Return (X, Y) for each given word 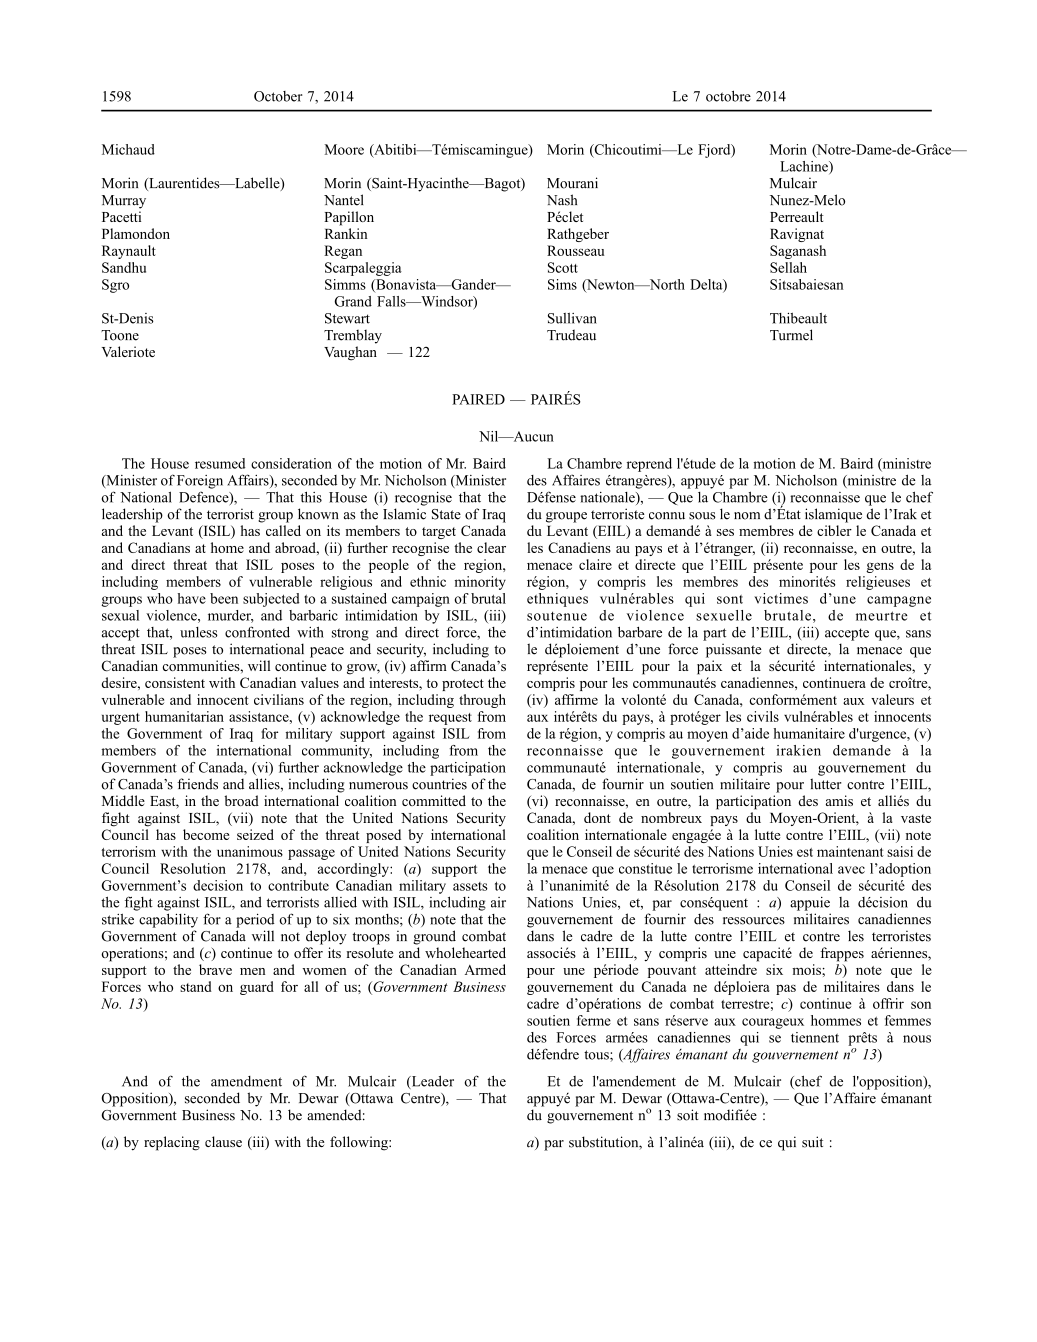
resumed (220, 463)
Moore (344, 149)
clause (223, 1141)
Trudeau (571, 335)
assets (470, 886)
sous (702, 516)
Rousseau (575, 250)
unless (199, 632)
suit (812, 1142)
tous (597, 1055)
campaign (421, 600)
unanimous (250, 851)
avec (851, 870)
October (278, 96)
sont (730, 599)
